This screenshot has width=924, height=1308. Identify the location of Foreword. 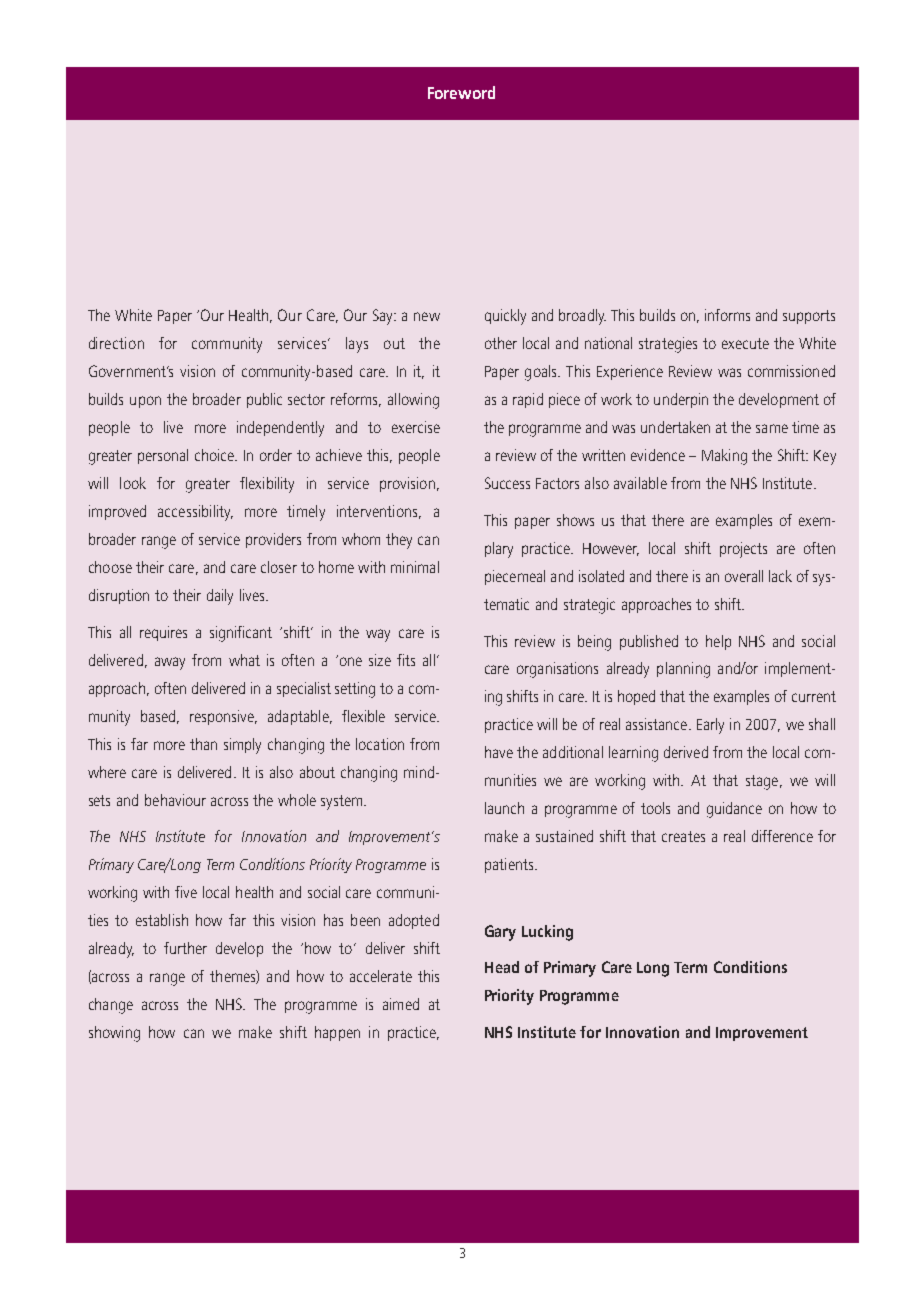
(461, 92).
